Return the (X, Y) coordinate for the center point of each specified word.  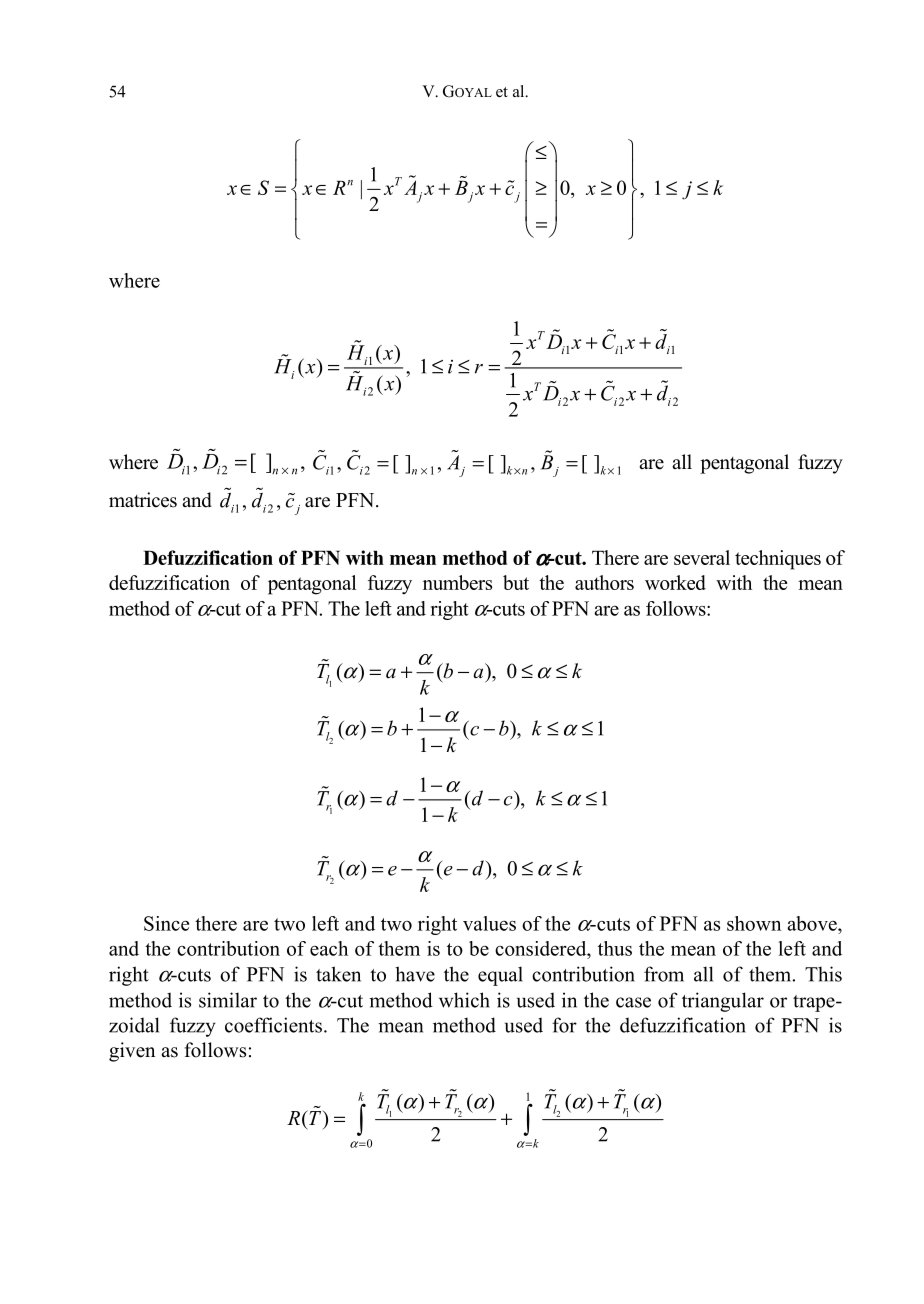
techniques (778, 560)
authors (604, 582)
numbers (457, 582)
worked (675, 582)
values (489, 923)
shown (754, 923)
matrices (143, 500)
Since (166, 923)
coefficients (273, 1025)
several (702, 557)
